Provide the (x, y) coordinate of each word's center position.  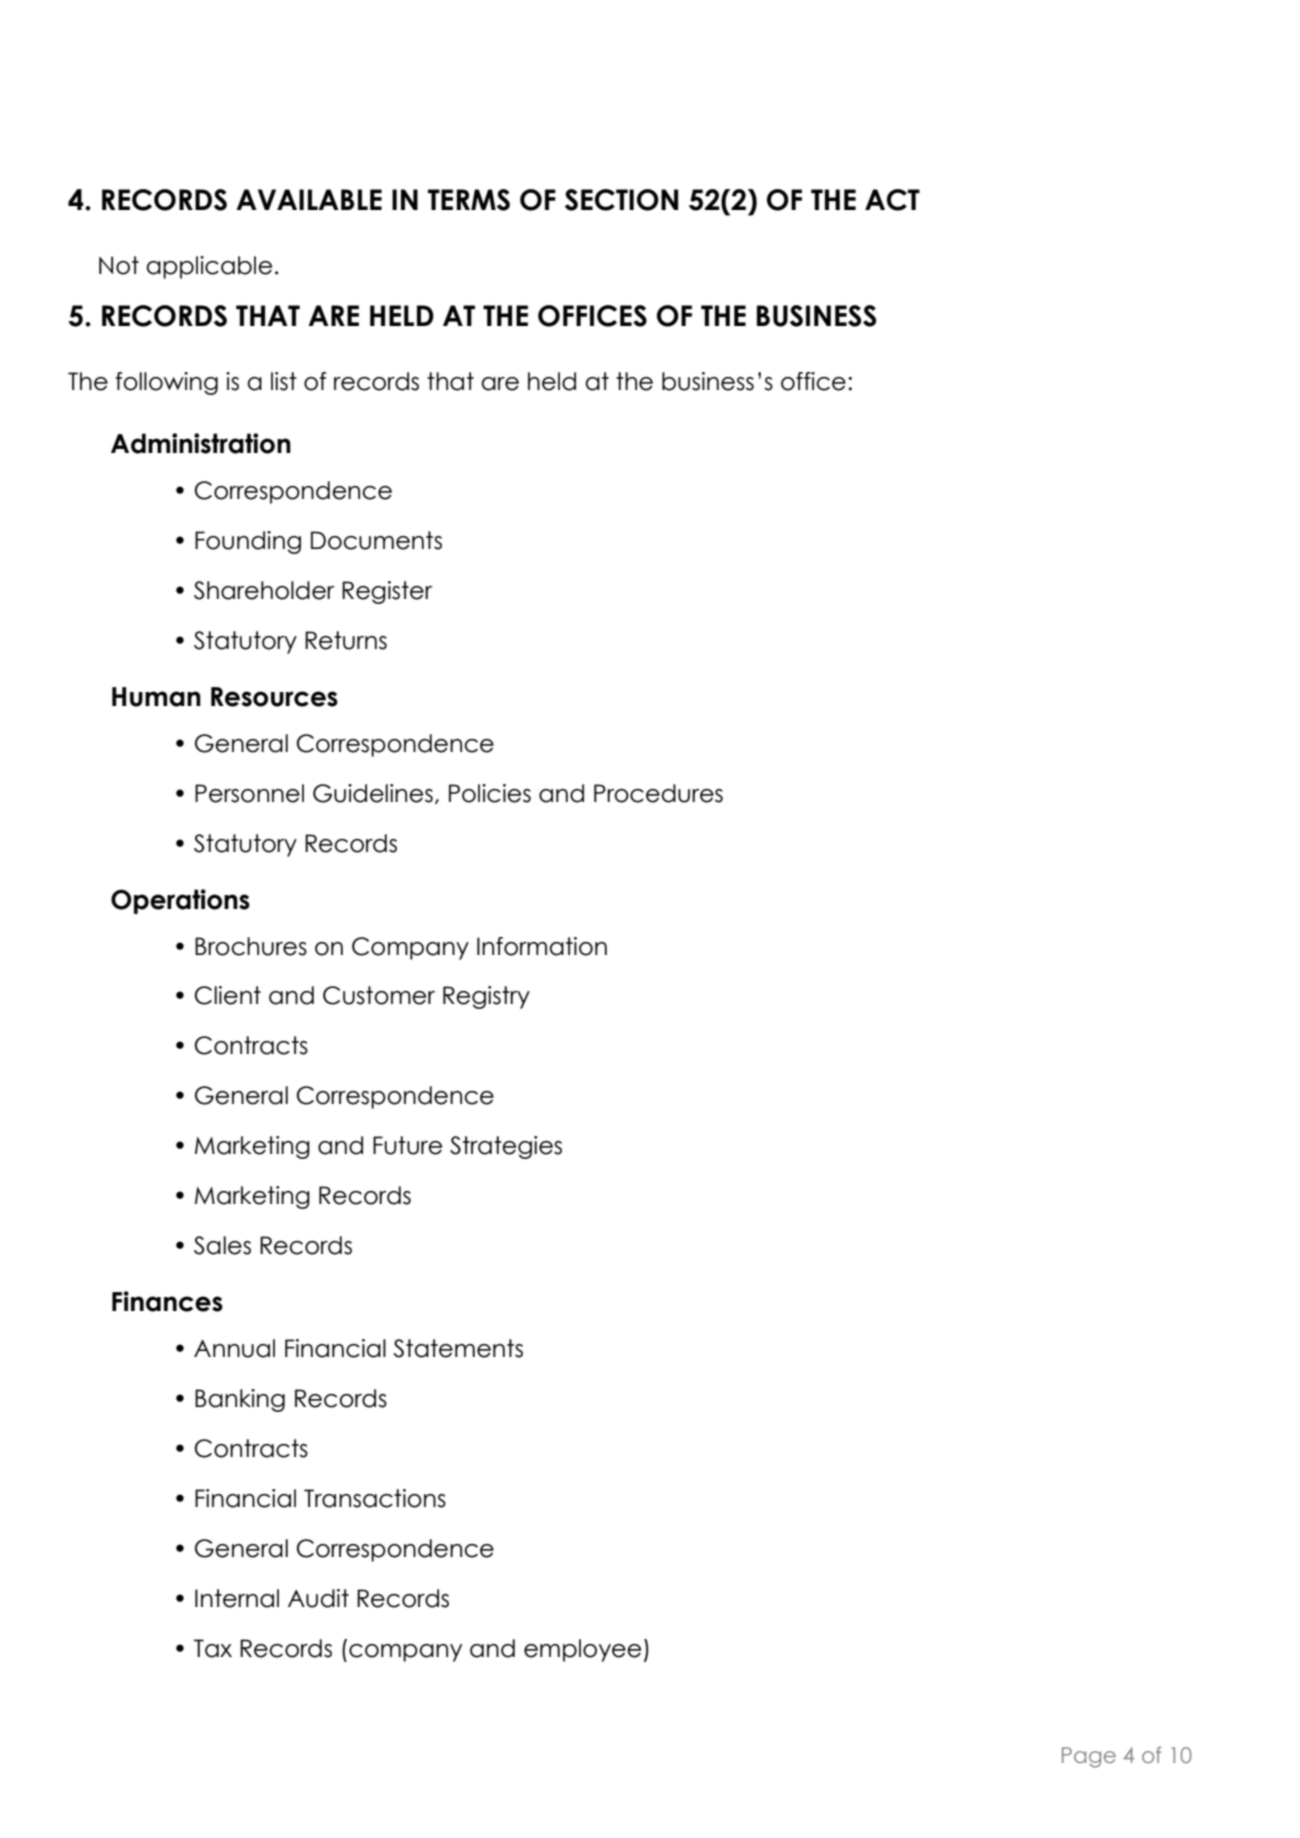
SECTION (621, 200)
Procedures (658, 793)
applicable (209, 267)
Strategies (506, 1147)
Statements (458, 1348)
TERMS (469, 200)
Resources (274, 697)
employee (582, 1650)
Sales (222, 1245)
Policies (490, 793)
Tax (213, 1648)
